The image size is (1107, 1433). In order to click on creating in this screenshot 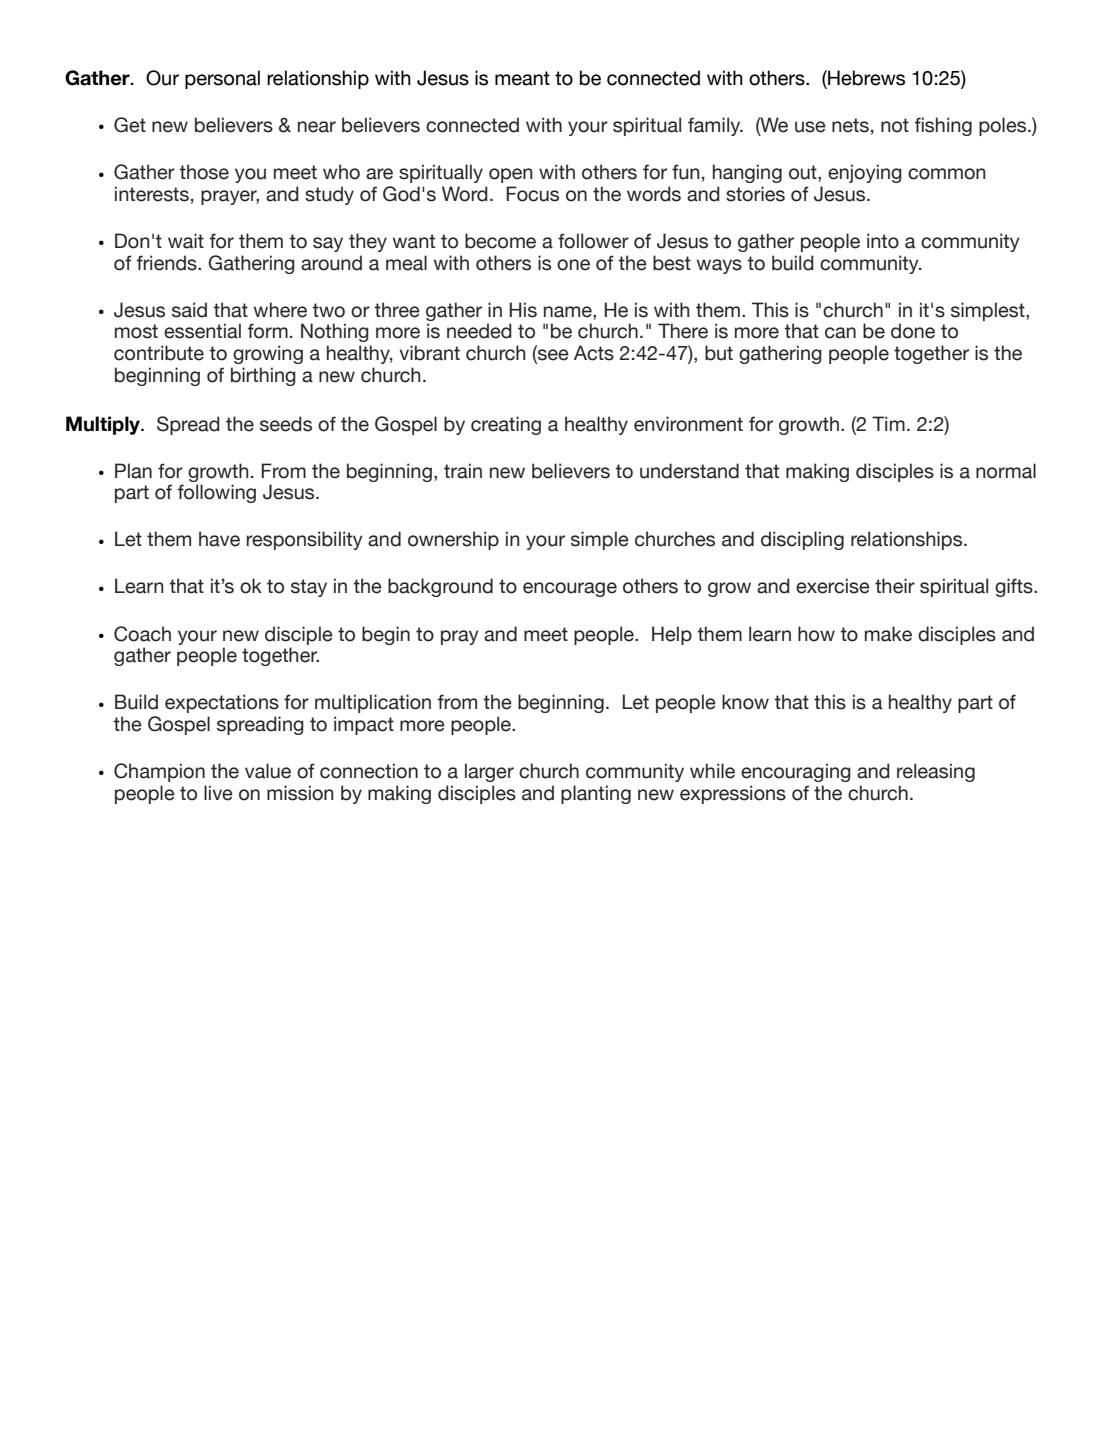, I will do `click(506, 425)`.
